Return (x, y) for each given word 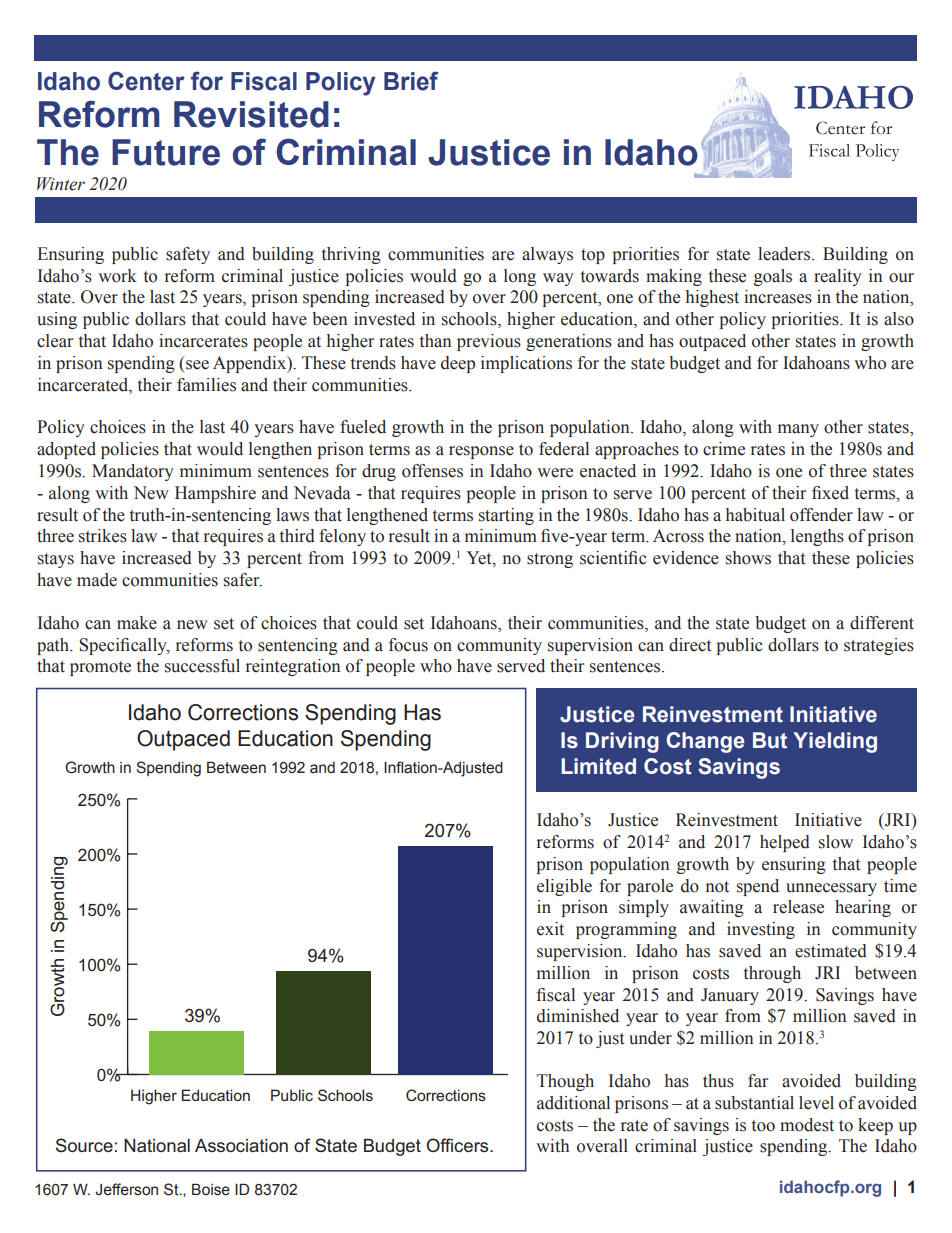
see (197, 365)
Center (146, 81)
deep (458, 364)
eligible (564, 887)
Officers (459, 1145)
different (882, 623)
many (798, 430)
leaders (785, 254)
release (798, 907)
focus (408, 645)
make (137, 623)
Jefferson (126, 1189)
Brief (411, 81)
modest (807, 1125)
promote (100, 668)
